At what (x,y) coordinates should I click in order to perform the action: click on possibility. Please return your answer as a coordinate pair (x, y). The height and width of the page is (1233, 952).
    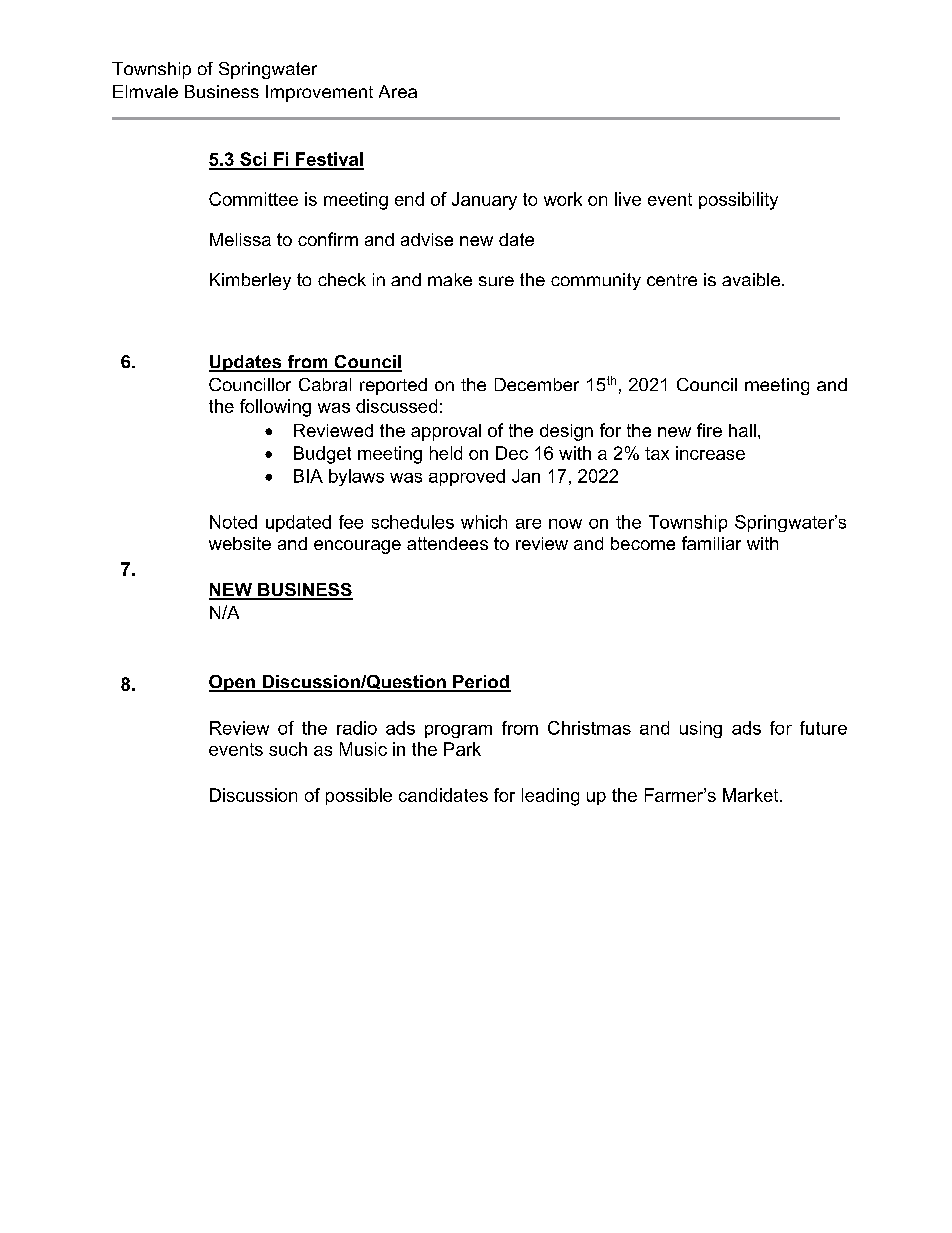
    Looking at the image, I should click on (738, 201).
